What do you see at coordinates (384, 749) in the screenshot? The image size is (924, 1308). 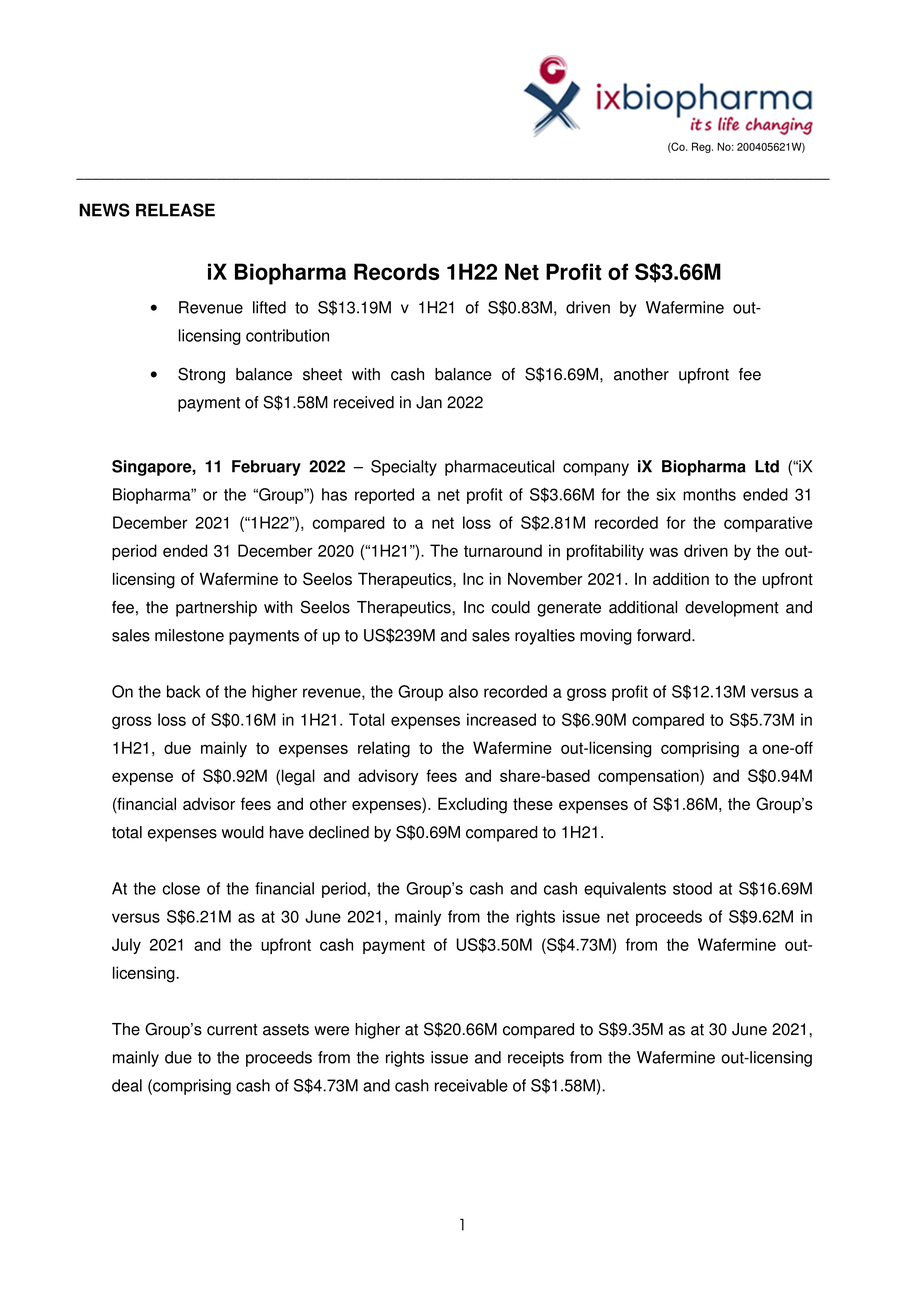 I see `relating` at bounding box center [384, 749].
